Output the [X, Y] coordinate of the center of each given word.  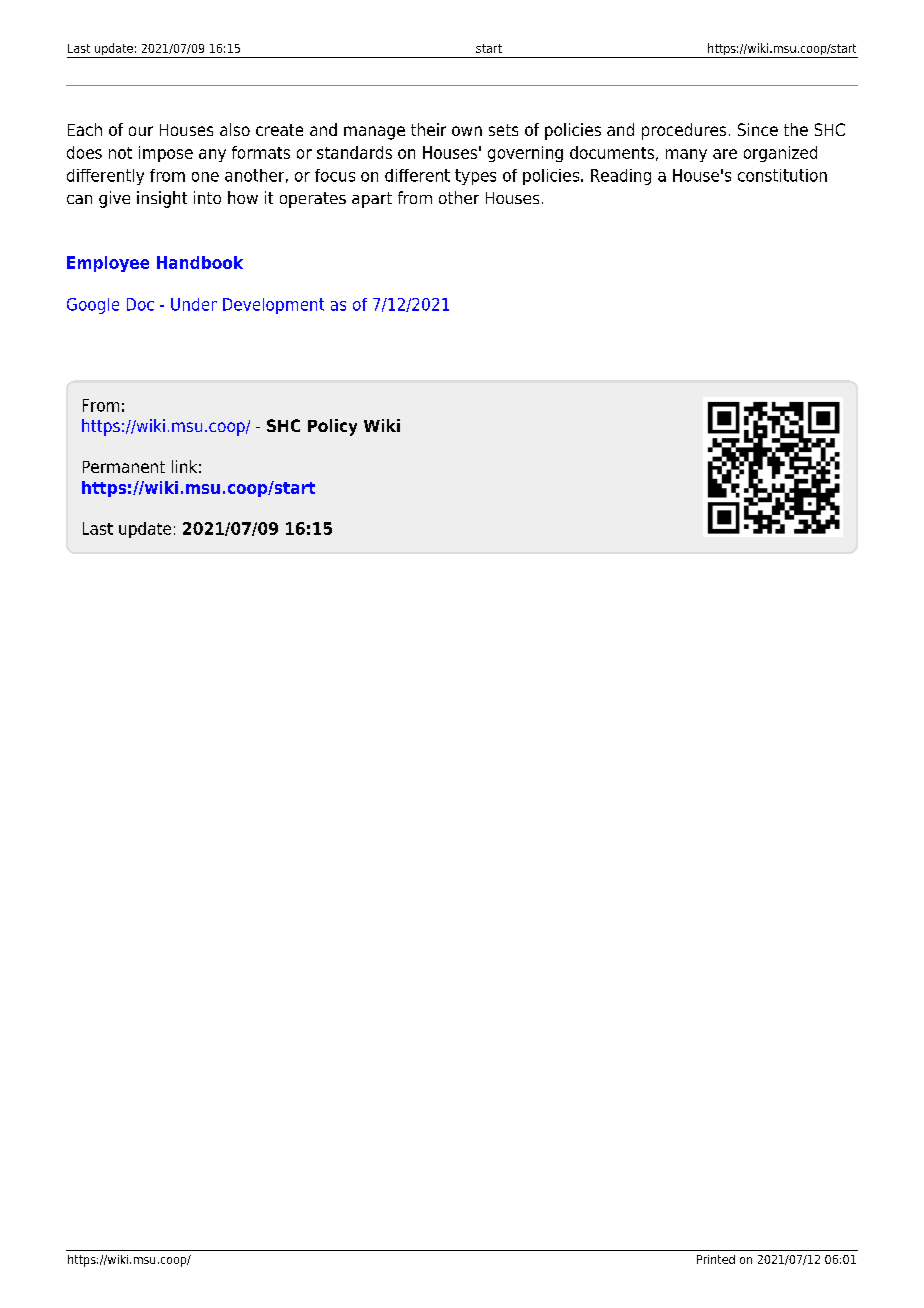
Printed [716, 1259]
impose [166, 154]
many [686, 155]
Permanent [124, 467]
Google [93, 306]
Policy [332, 427]
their [428, 129]
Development [273, 306]
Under [194, 304]
